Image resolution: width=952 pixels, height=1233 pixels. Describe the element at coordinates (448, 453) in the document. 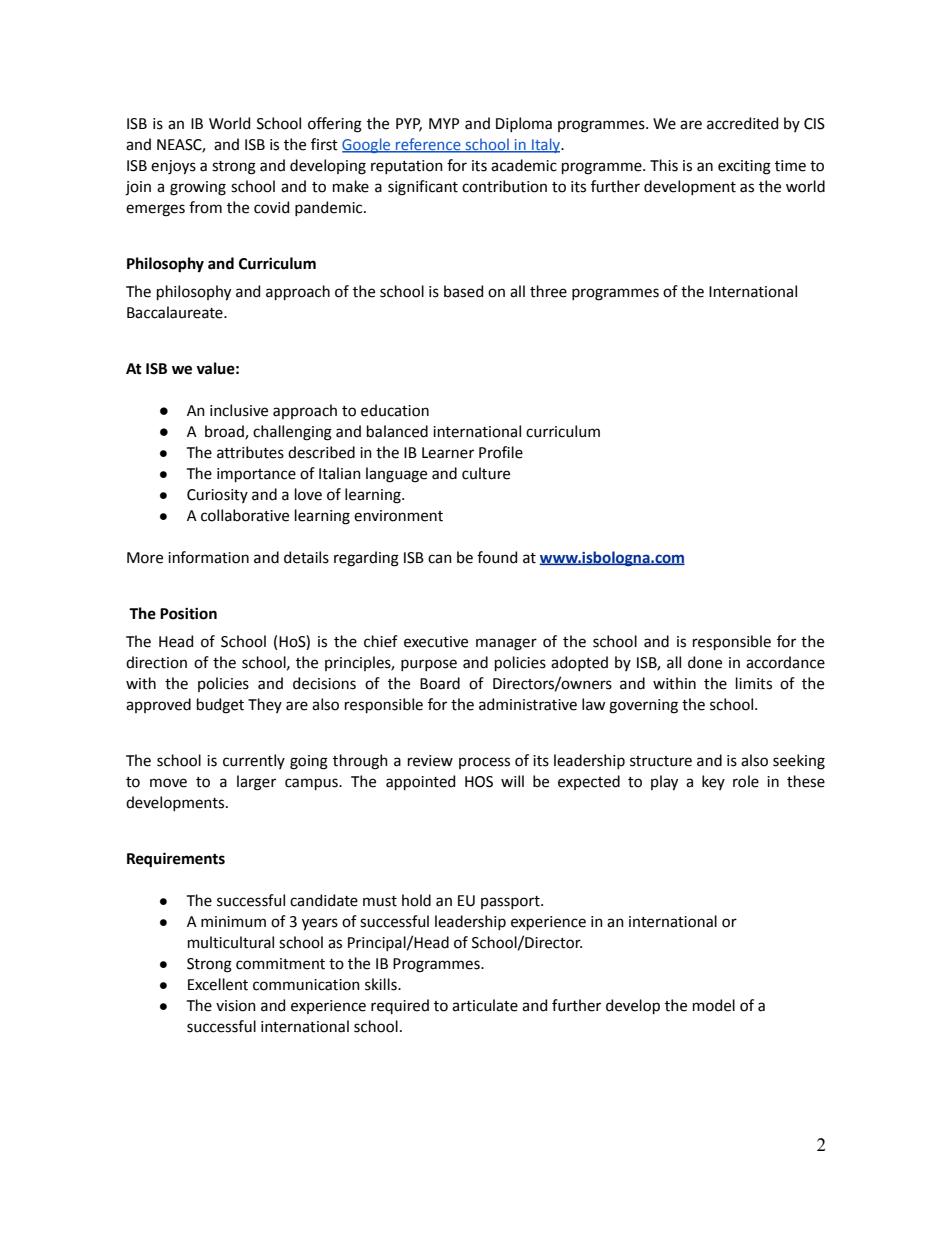

I see `Learner` at that location.
